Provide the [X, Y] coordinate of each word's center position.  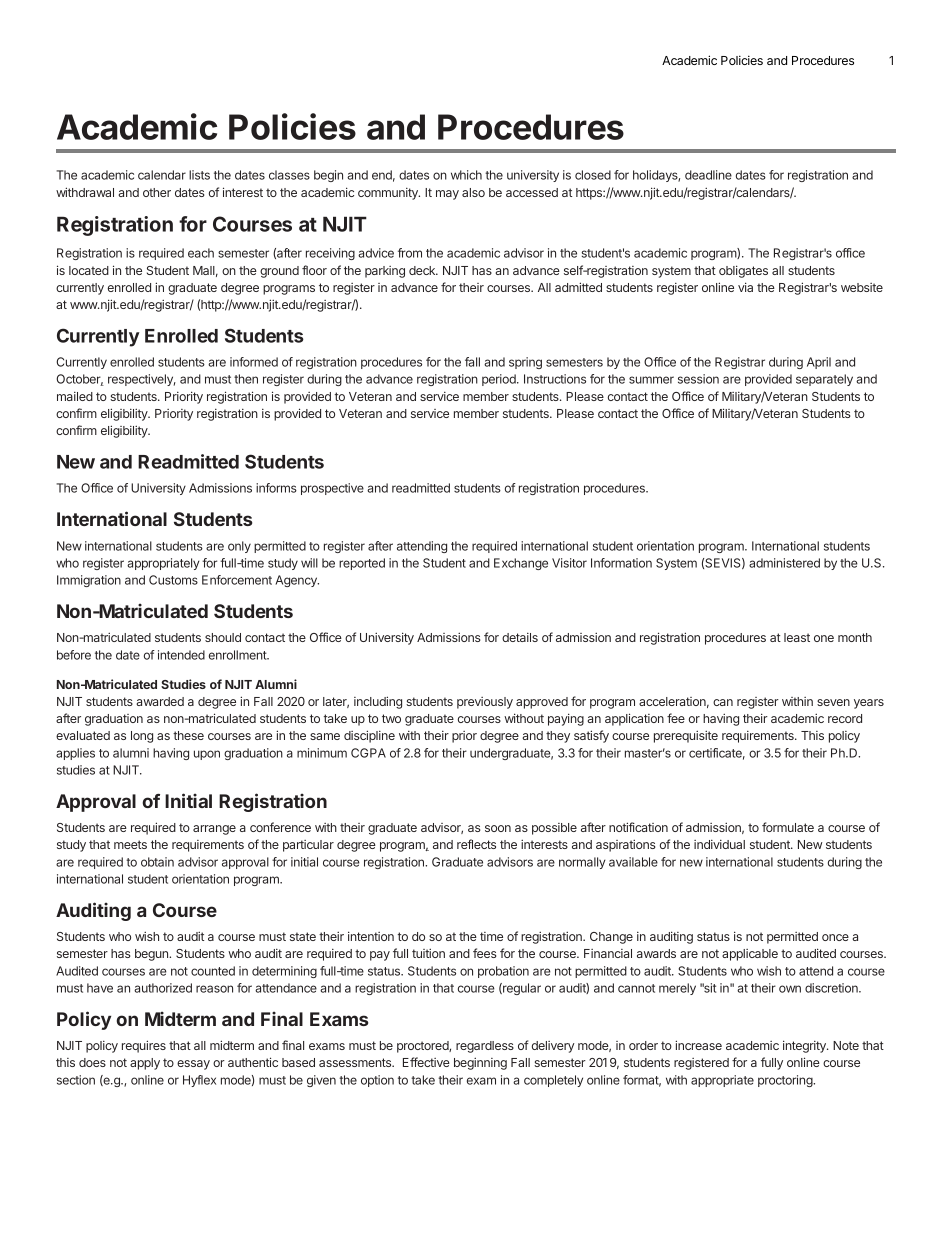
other [157, 192]
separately [824, 380]
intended [181, 655]
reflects [476, 844]
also [473, 192]
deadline [708, 175]
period [500, 380]
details [520, 637]
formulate [788, 827]
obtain [157, 862]
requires [144, 1046]
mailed [75, 396]
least [797, 637]
